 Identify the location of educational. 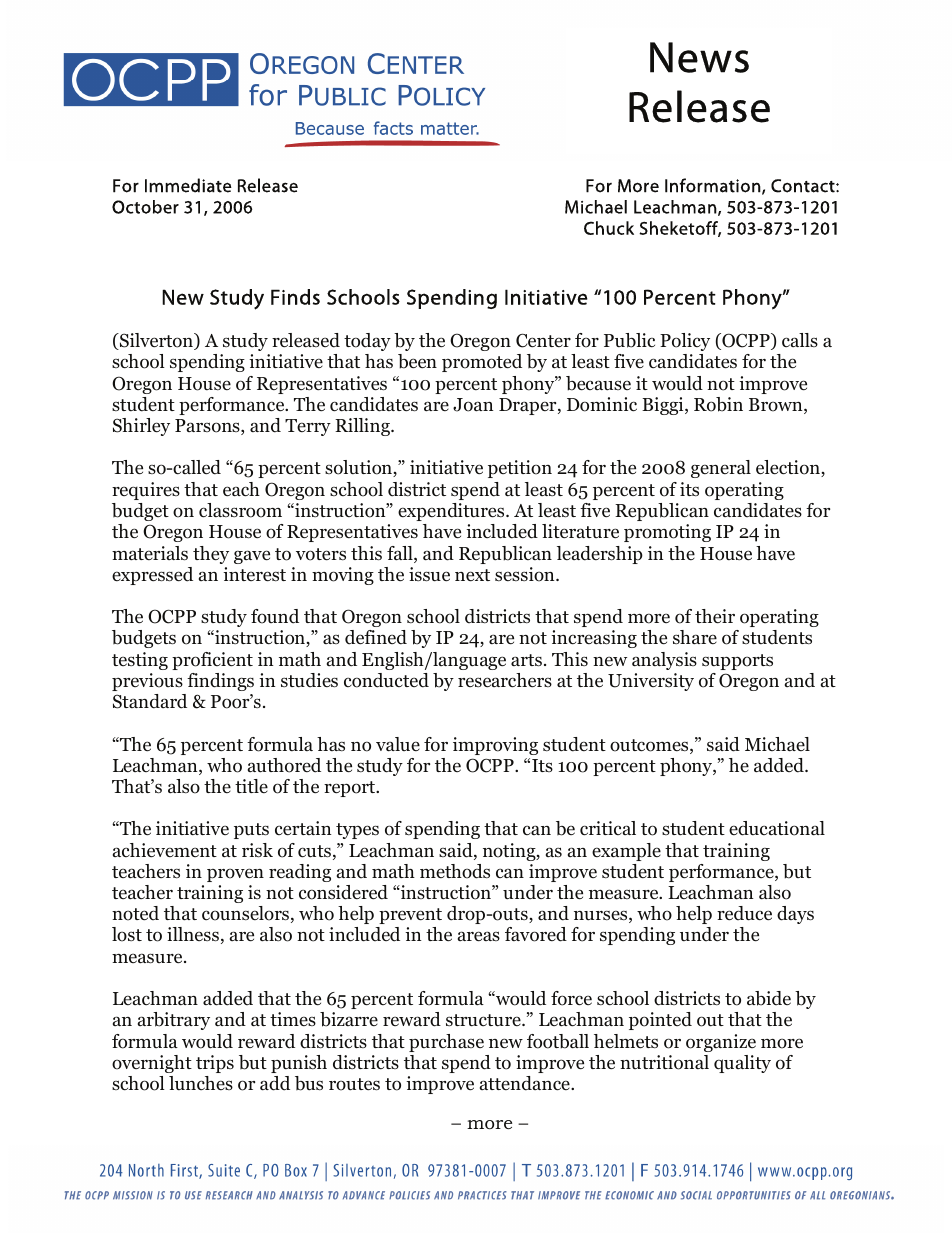
(777, 828).
